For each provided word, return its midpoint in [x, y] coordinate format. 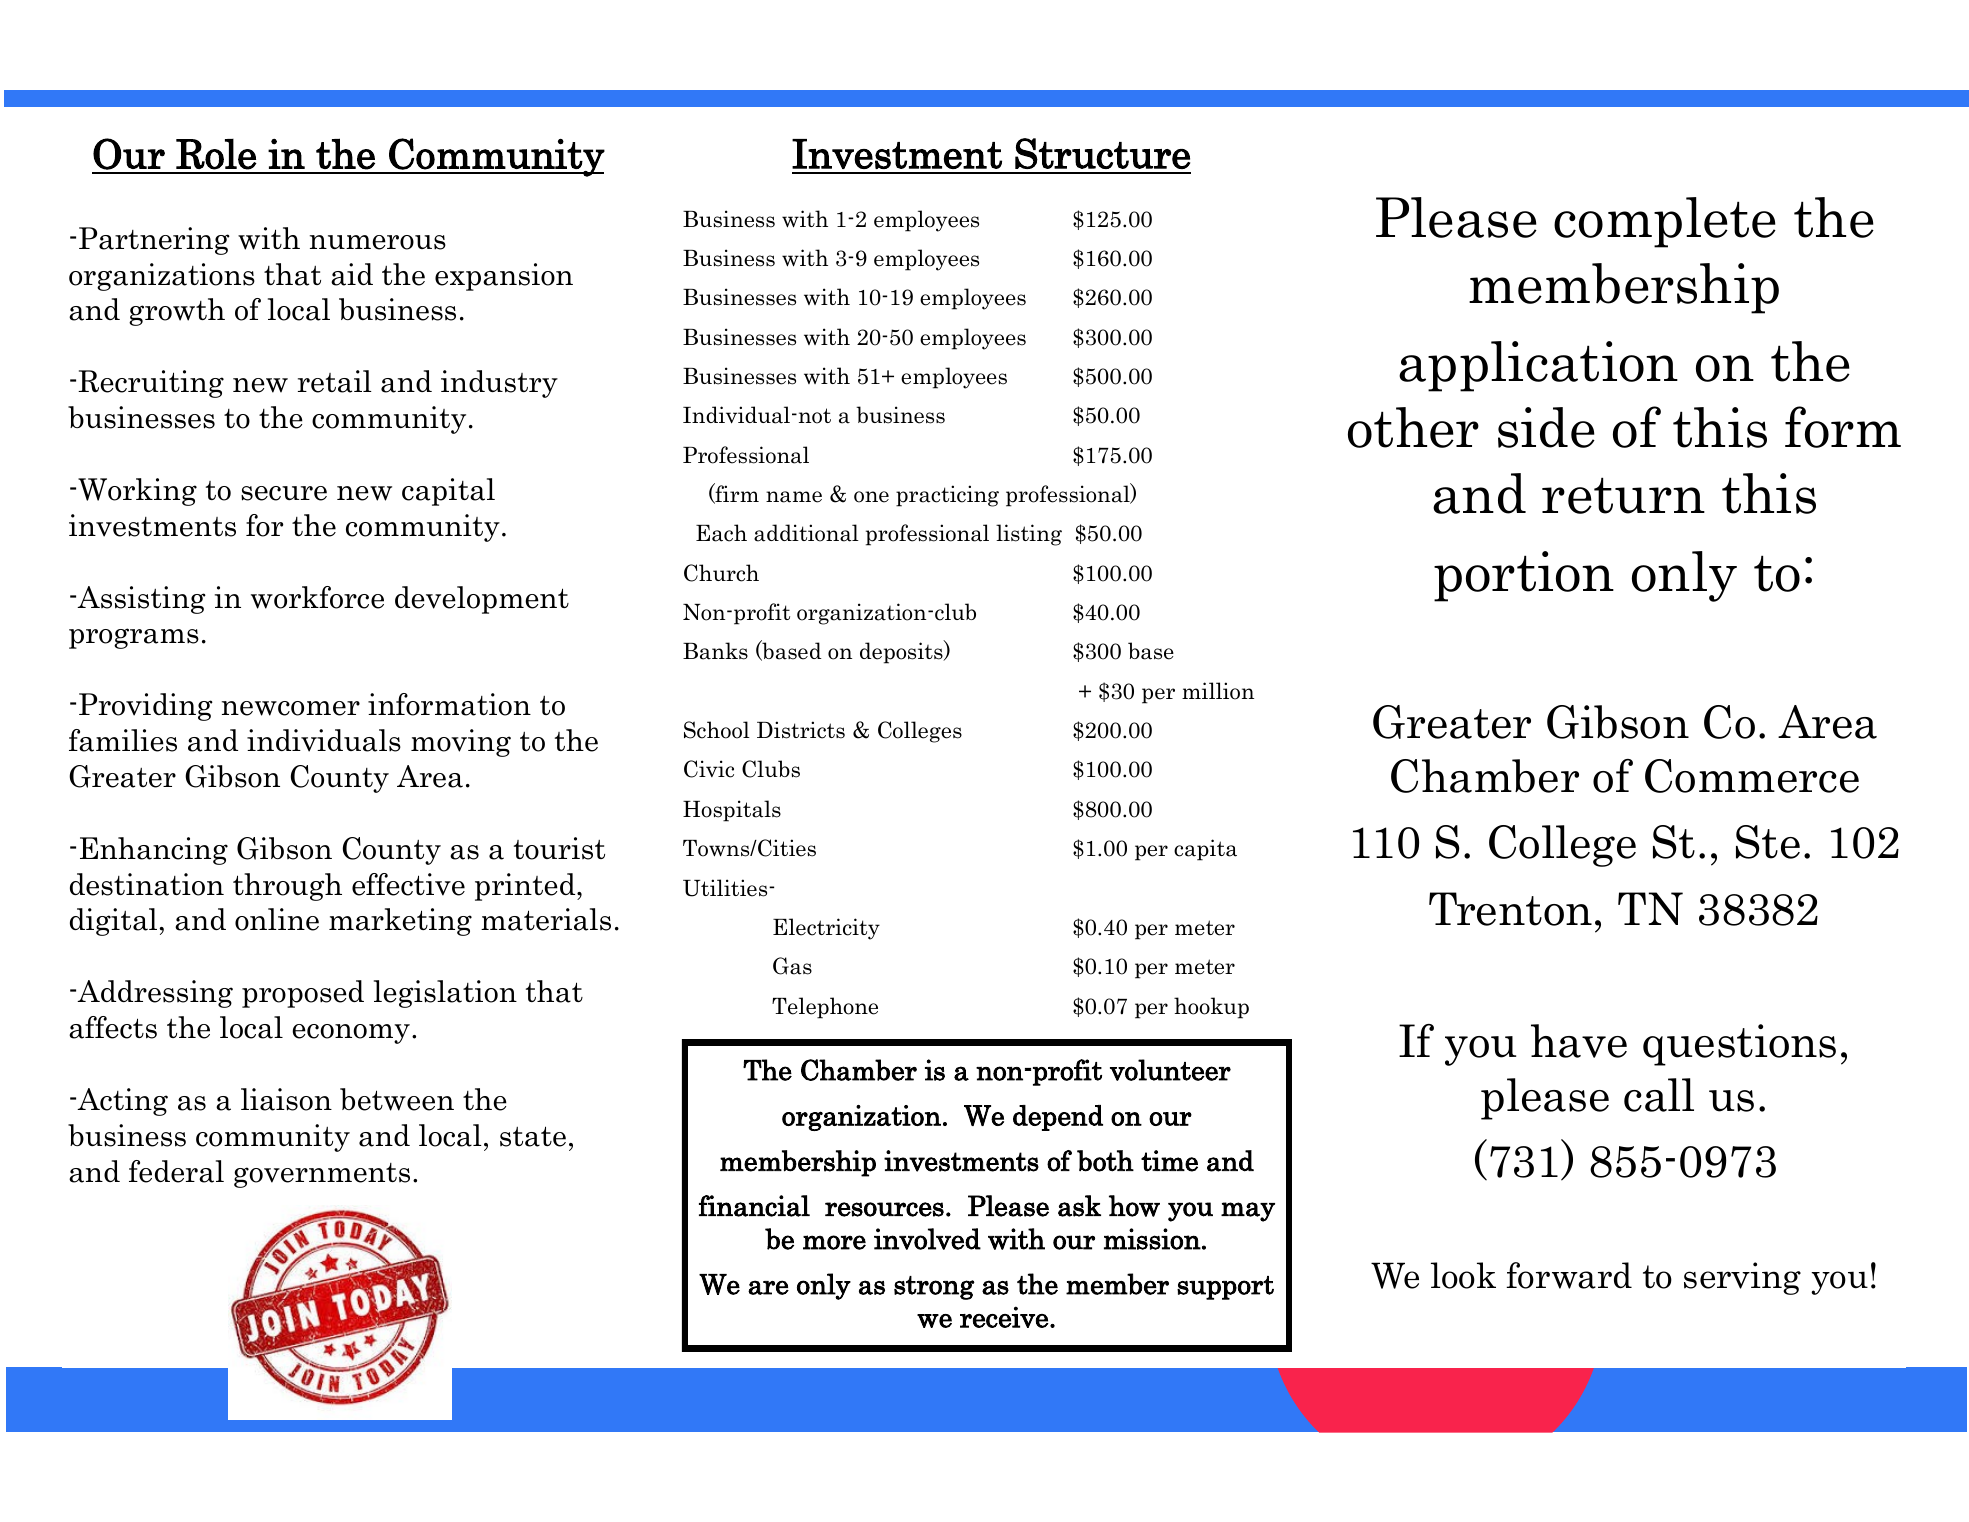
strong [934, 1288]
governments [322, 1175]
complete [1665, 222]
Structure [1102, 153]
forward [1569, 1275]
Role [216, 154]
